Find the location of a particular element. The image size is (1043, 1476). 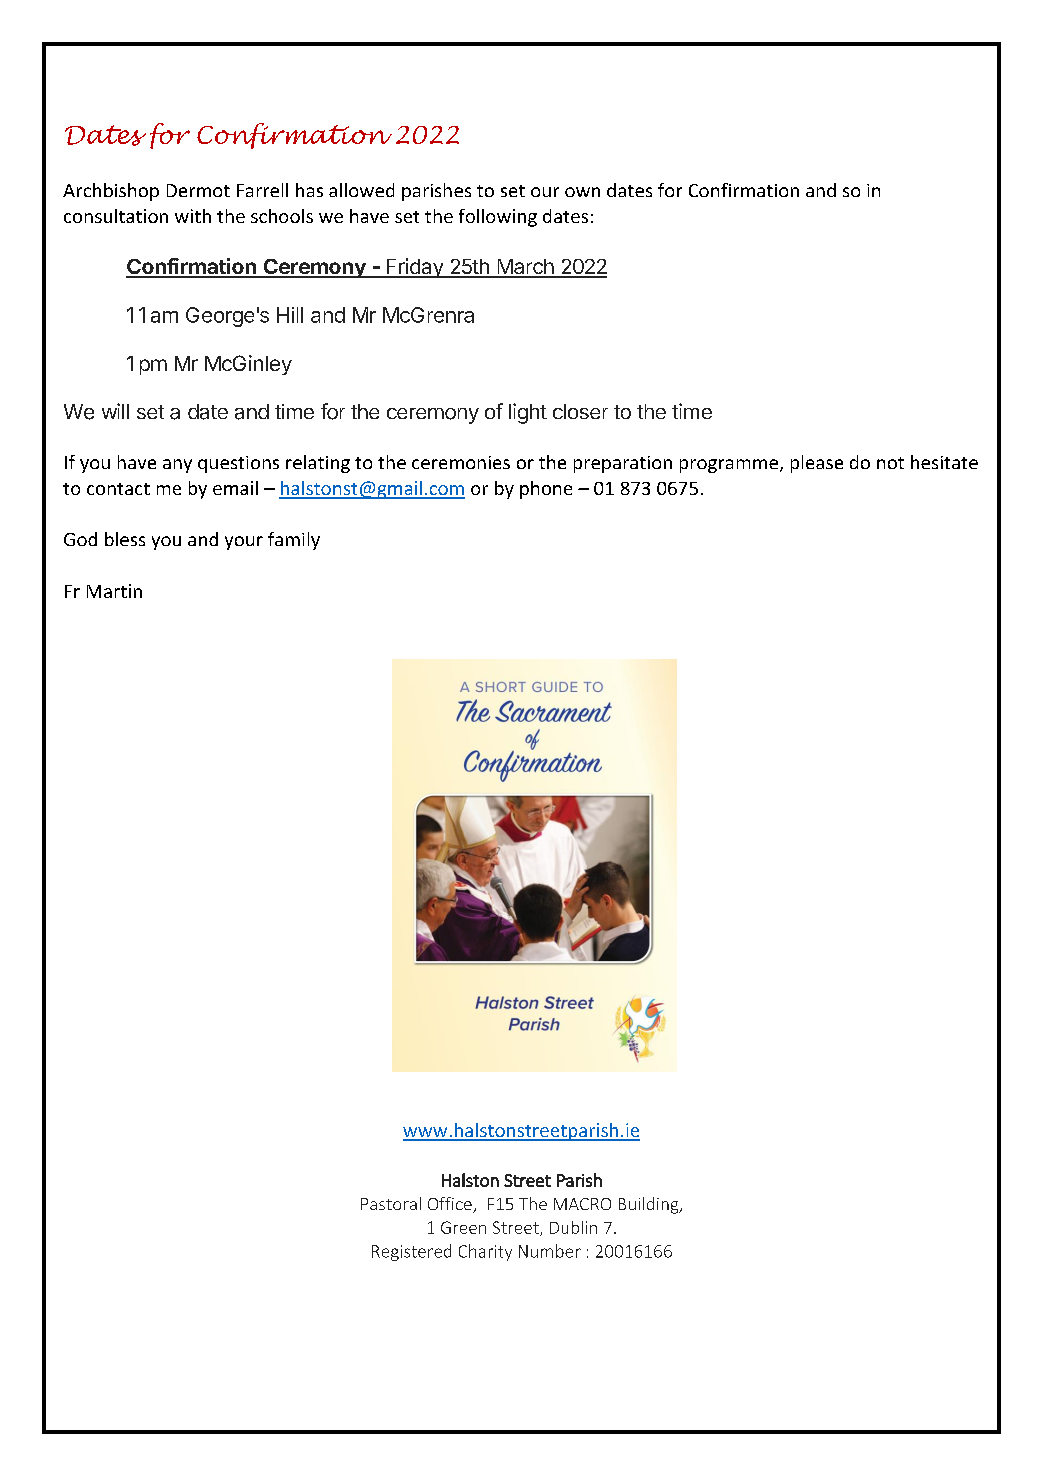

own is located at coordinates (582, 192).
